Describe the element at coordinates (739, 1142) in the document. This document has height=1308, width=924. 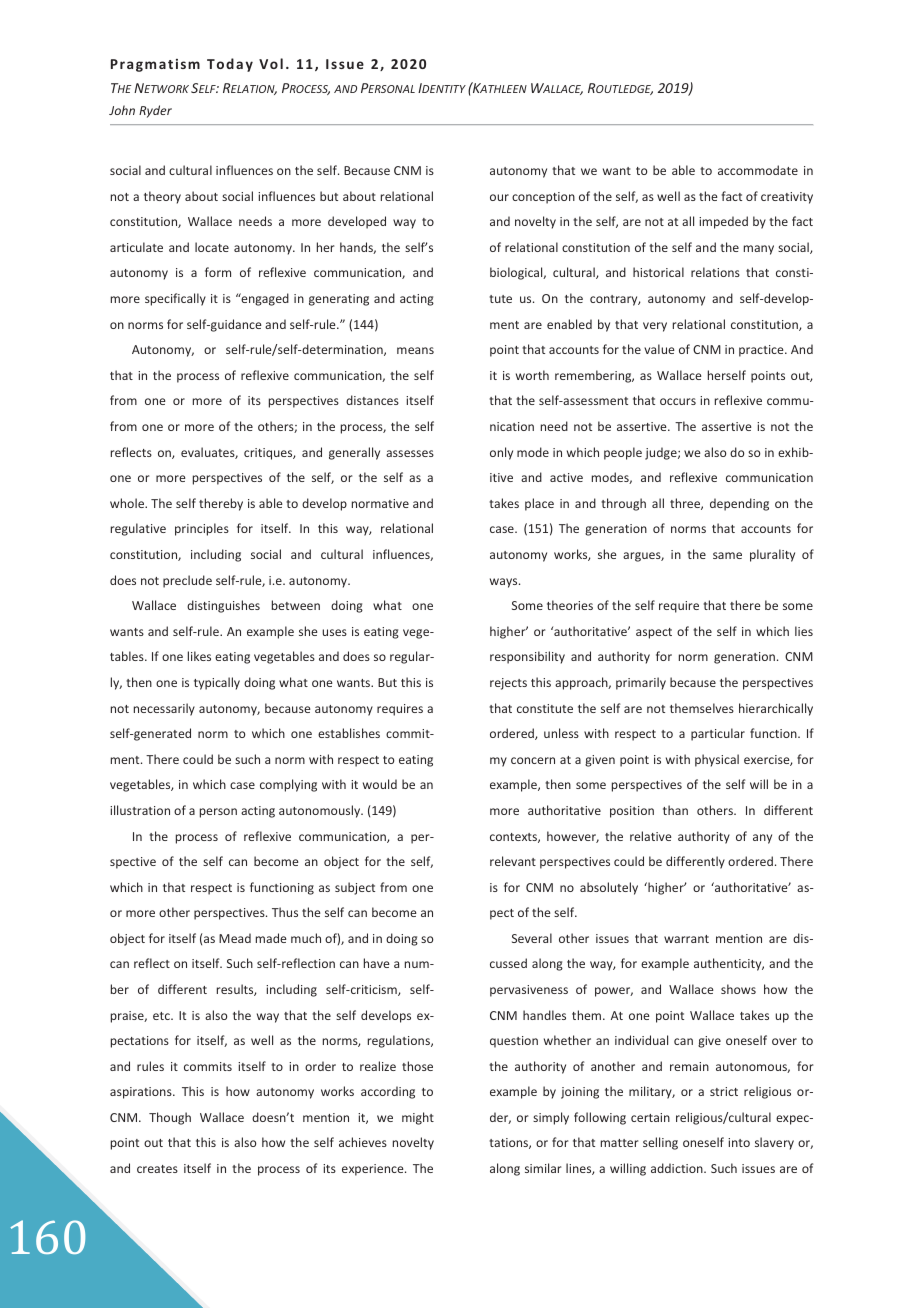
I see `into` at that location.
